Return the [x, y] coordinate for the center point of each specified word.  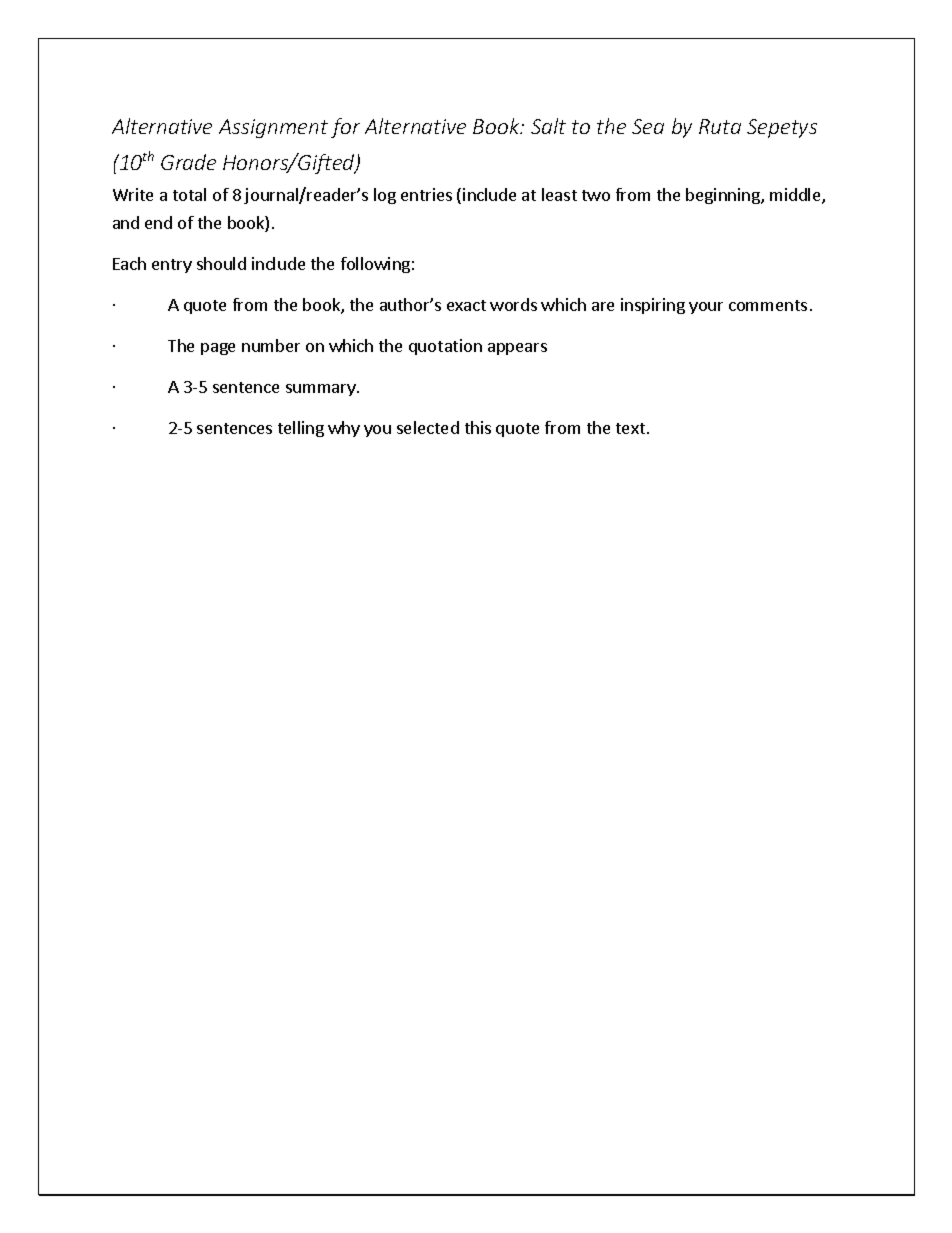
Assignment [273, 128]
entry [172, 266]
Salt [548, 126]
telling [301, 429]
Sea [648, 126]
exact [466, 305]
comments [768, 305]
